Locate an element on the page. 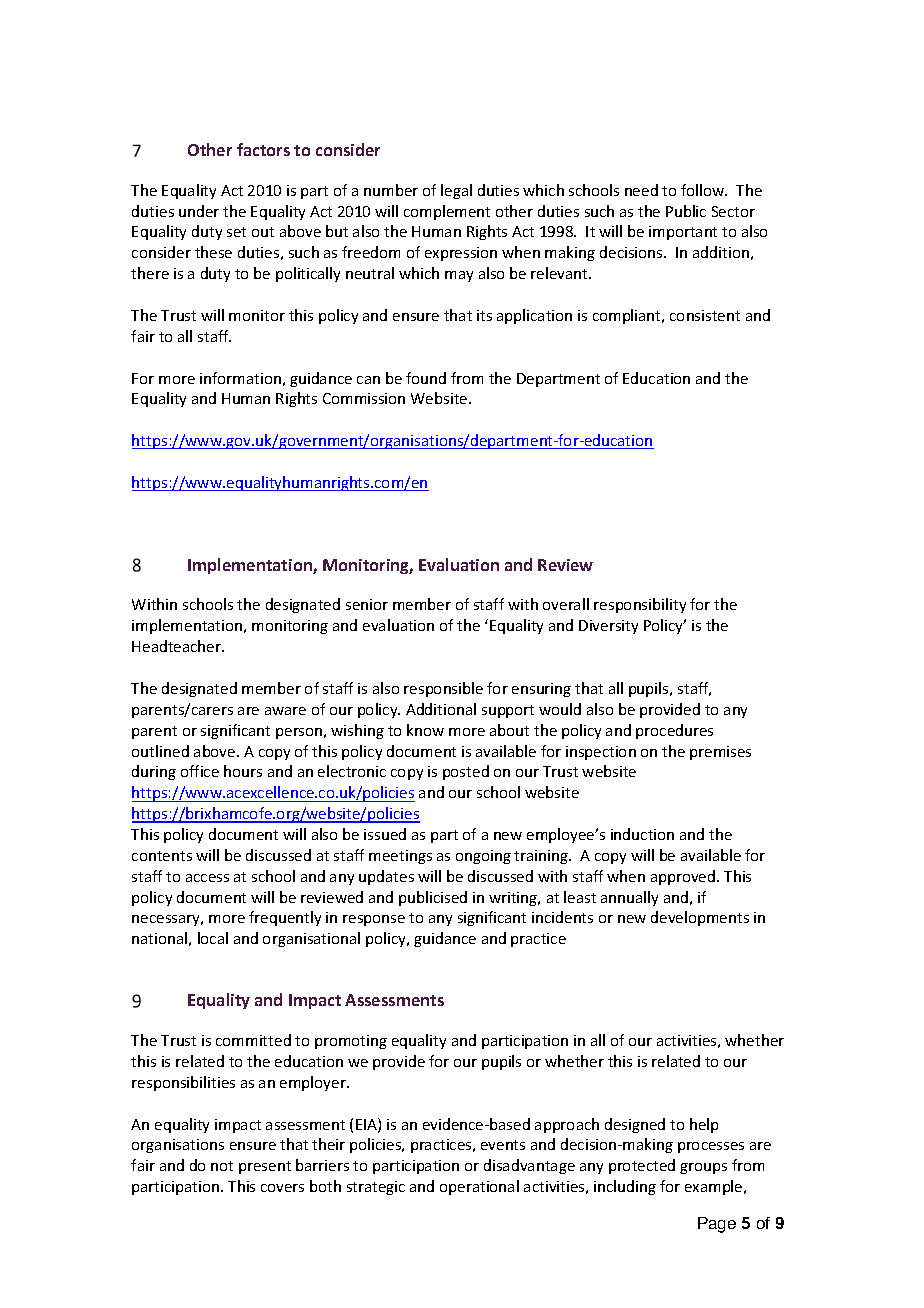  compliant is located at coordinates (628, 316).
